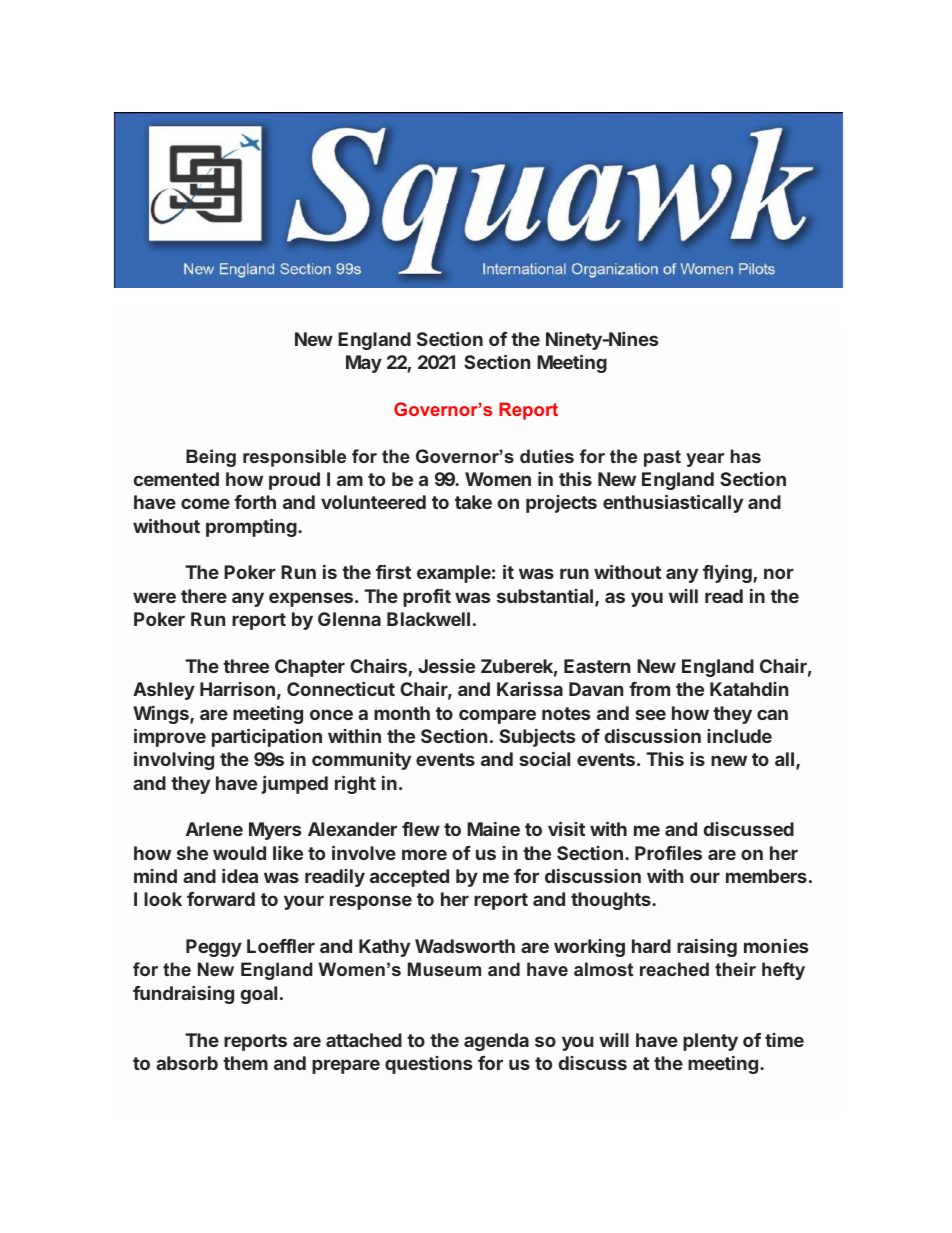  What do you see at coordinates (211, 458) in the screenshot?
I see `Being` at bounding box center [211, 458].
